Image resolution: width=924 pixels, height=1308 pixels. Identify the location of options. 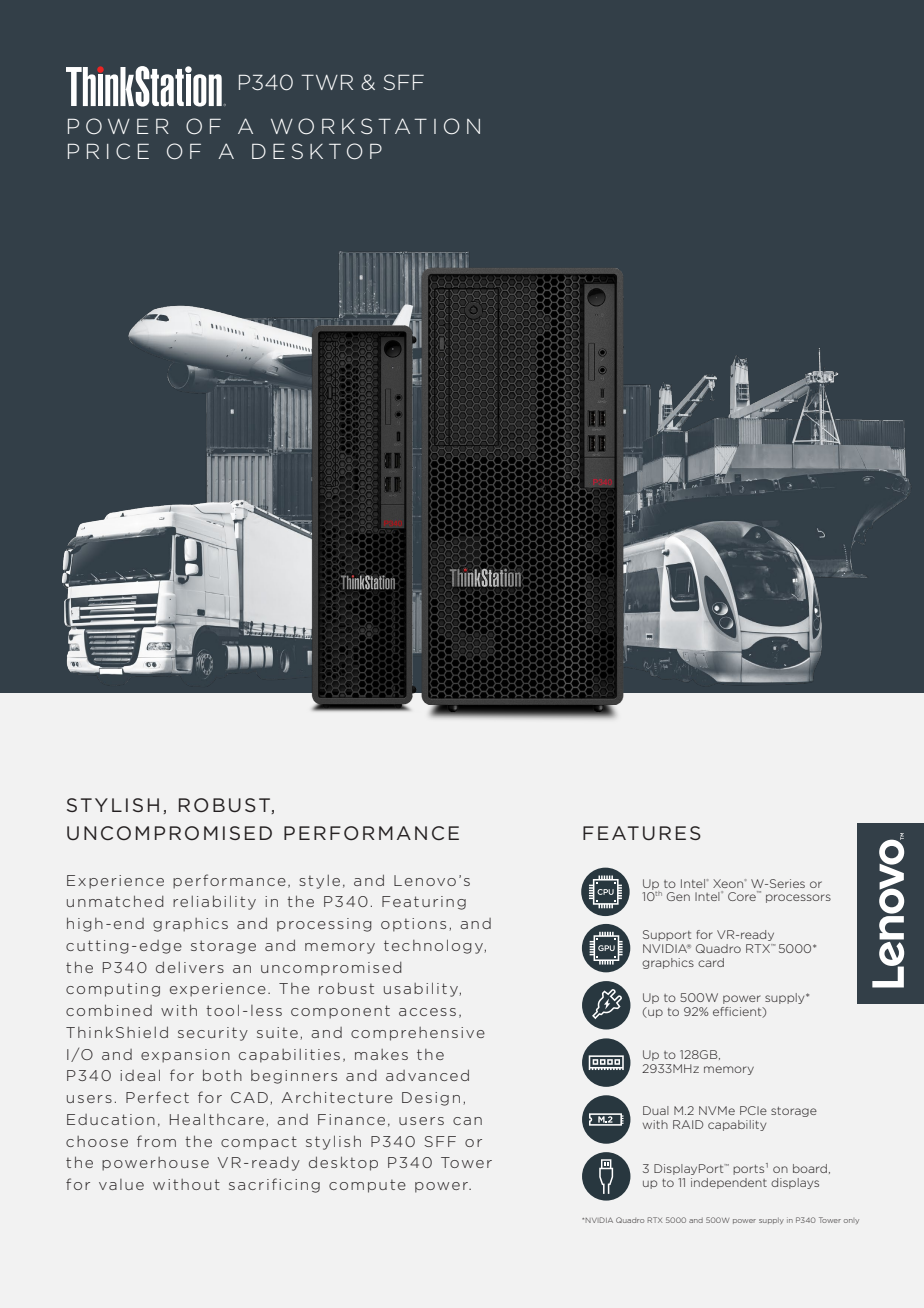
(413, 925).
